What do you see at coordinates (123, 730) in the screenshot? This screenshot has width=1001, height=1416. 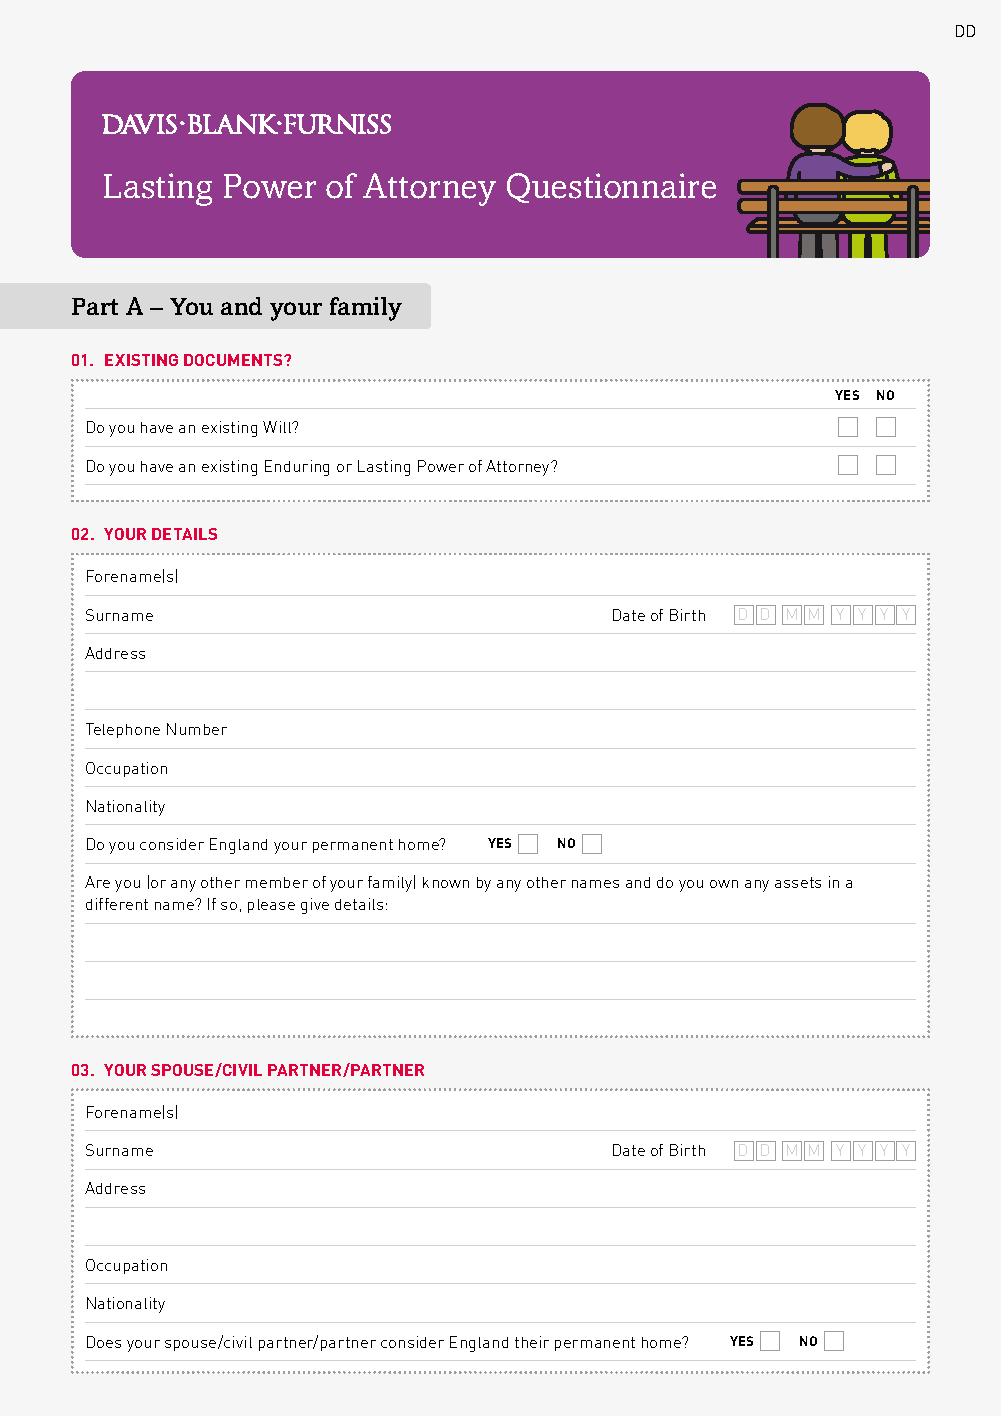 I see `Telephone` at bounding box center [123, 730].
